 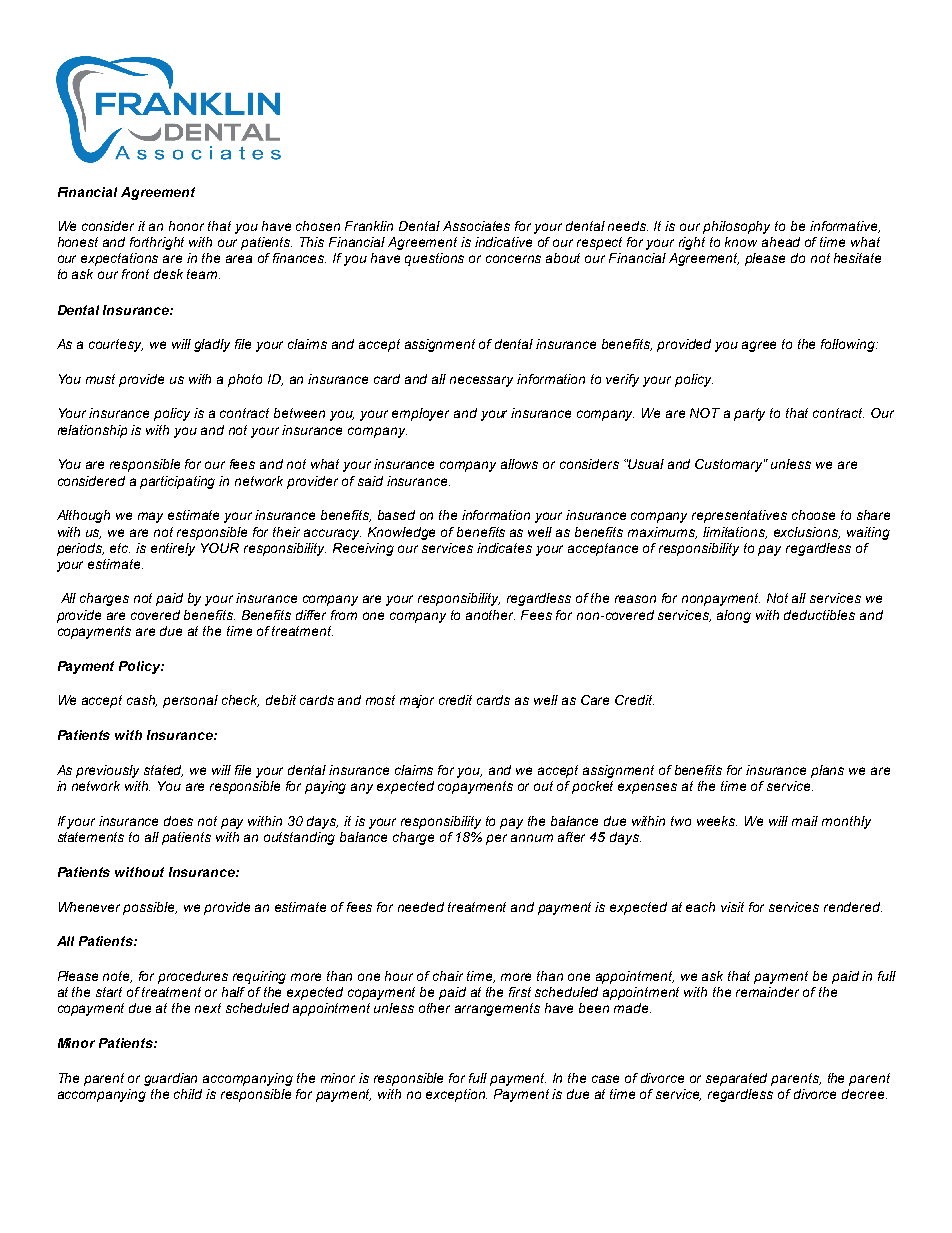 I want to click on desk, so click(x=168, y=274).
